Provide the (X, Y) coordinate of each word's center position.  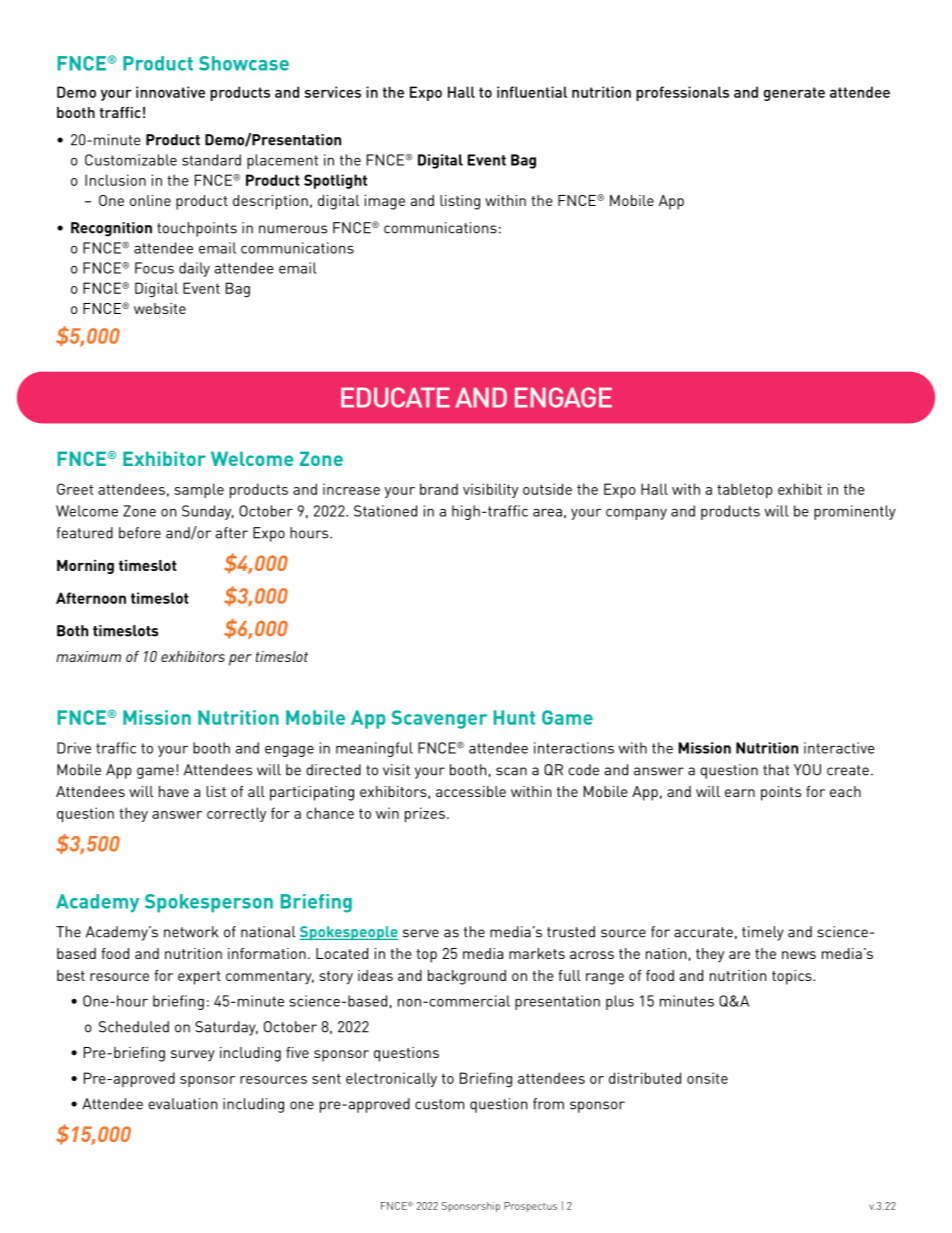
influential (532, 92)
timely (763, 933)
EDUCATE (395, 397)
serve (421, 933)
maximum (88, 656)
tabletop (744, 490)
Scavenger (439, 719)
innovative (170, 92)
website (160, 308)
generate (794, 94)
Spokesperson (209, 903)
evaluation (182, 1104)
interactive (839, 748)
